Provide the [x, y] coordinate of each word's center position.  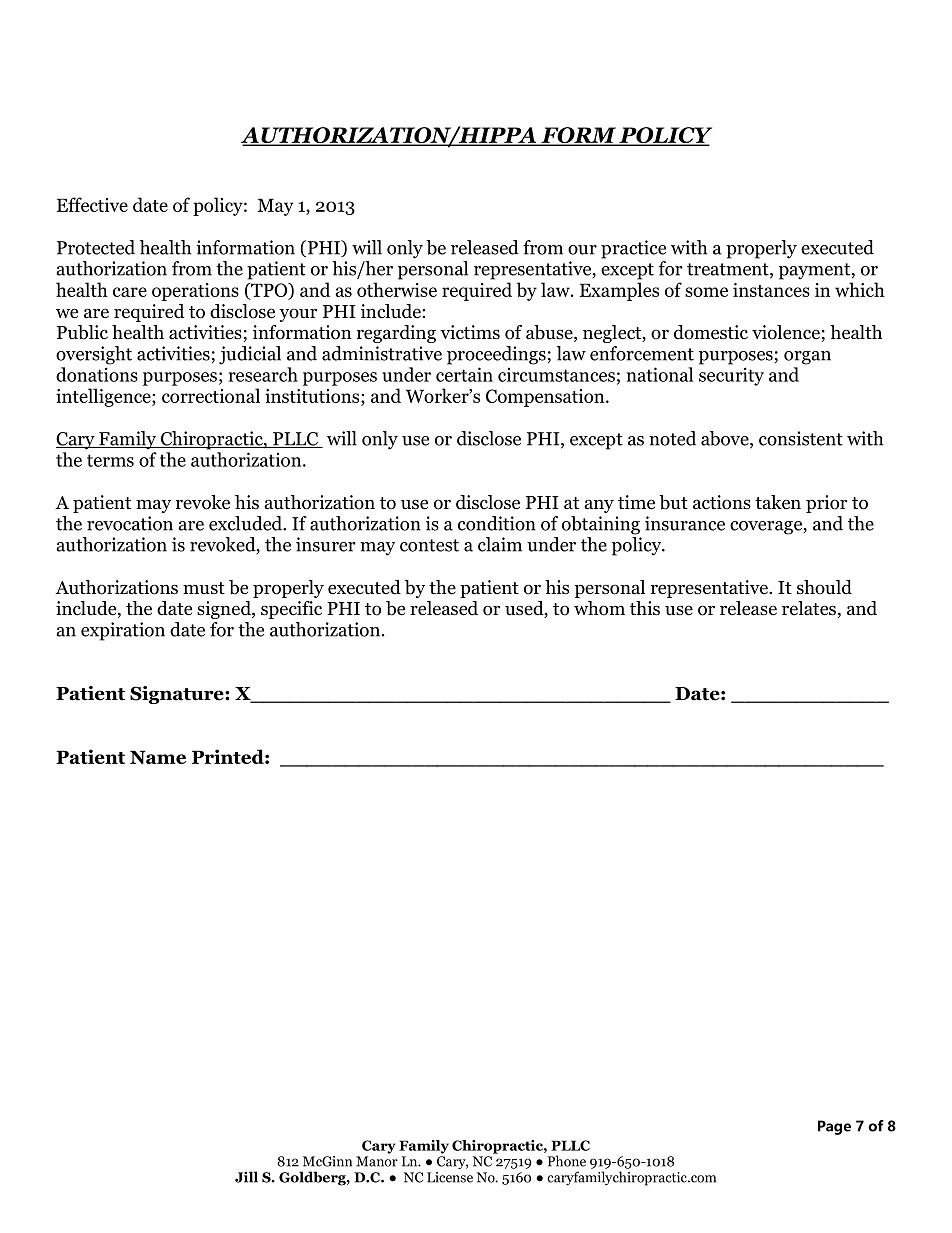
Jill [246, 1177]
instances [771, 290]
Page [834, 1127]
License [450, 1176]
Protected [96, 247]
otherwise [397, 289]
